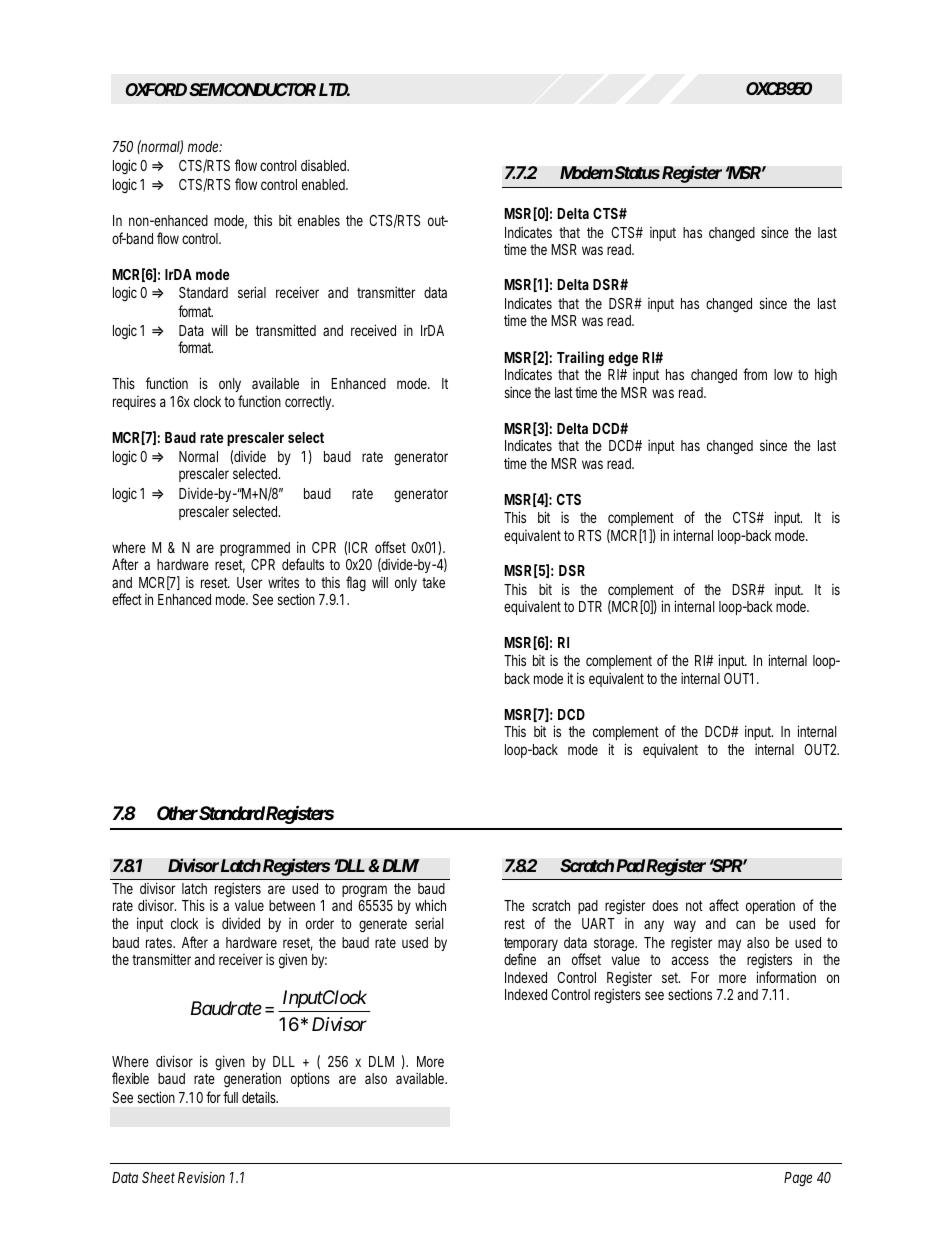 This document has height=1233, width=952. Describe the element at coordinates (433, 582) in the document. I see `take` at that location.
